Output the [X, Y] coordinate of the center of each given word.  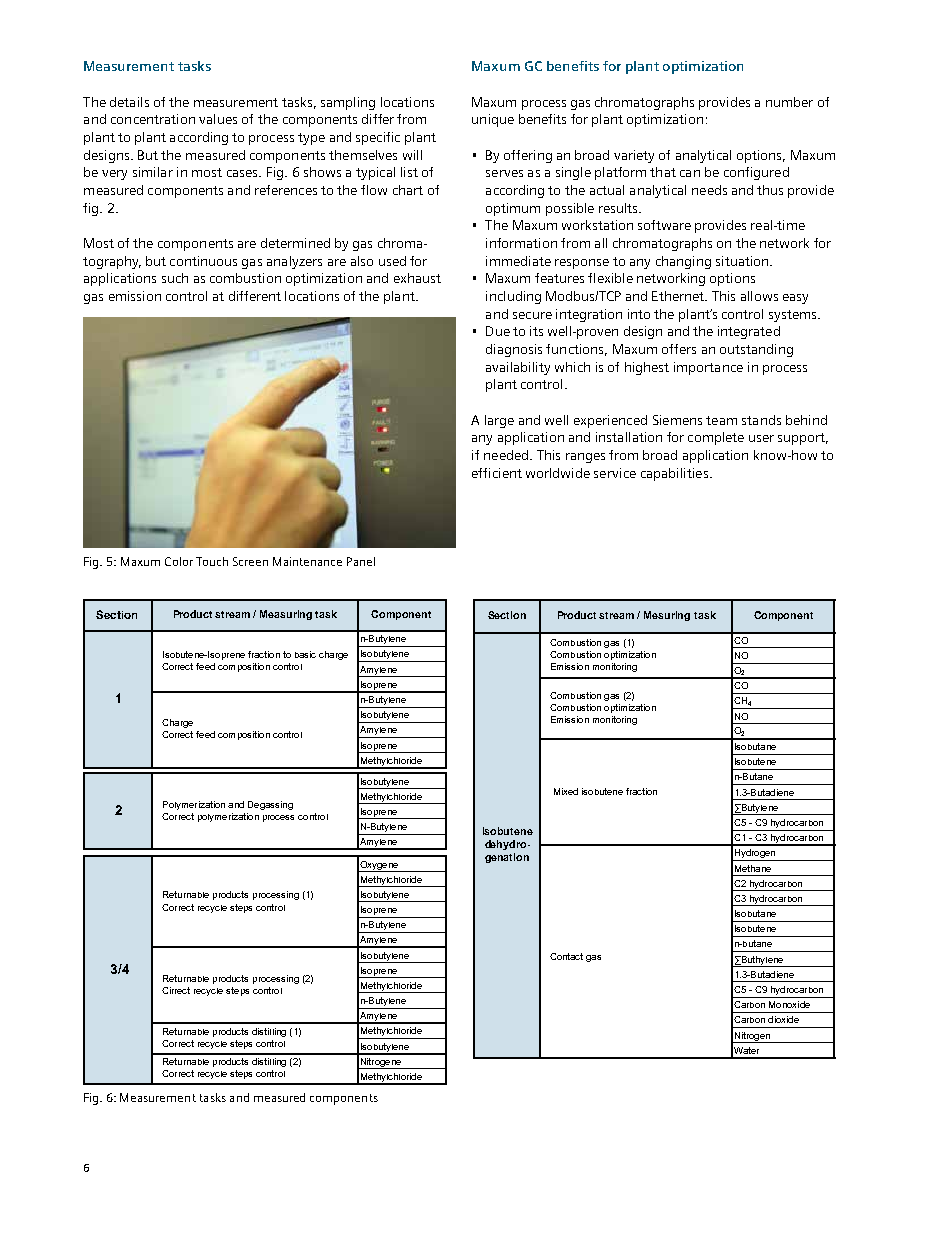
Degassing [270, 805]
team [721, 420]
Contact [566, 956]
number [789, 102]
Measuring [286, 615]
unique [493, 120]
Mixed [566, 791]
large [499, 421]
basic [305, 654]
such [175, 278]
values [218, 119]
